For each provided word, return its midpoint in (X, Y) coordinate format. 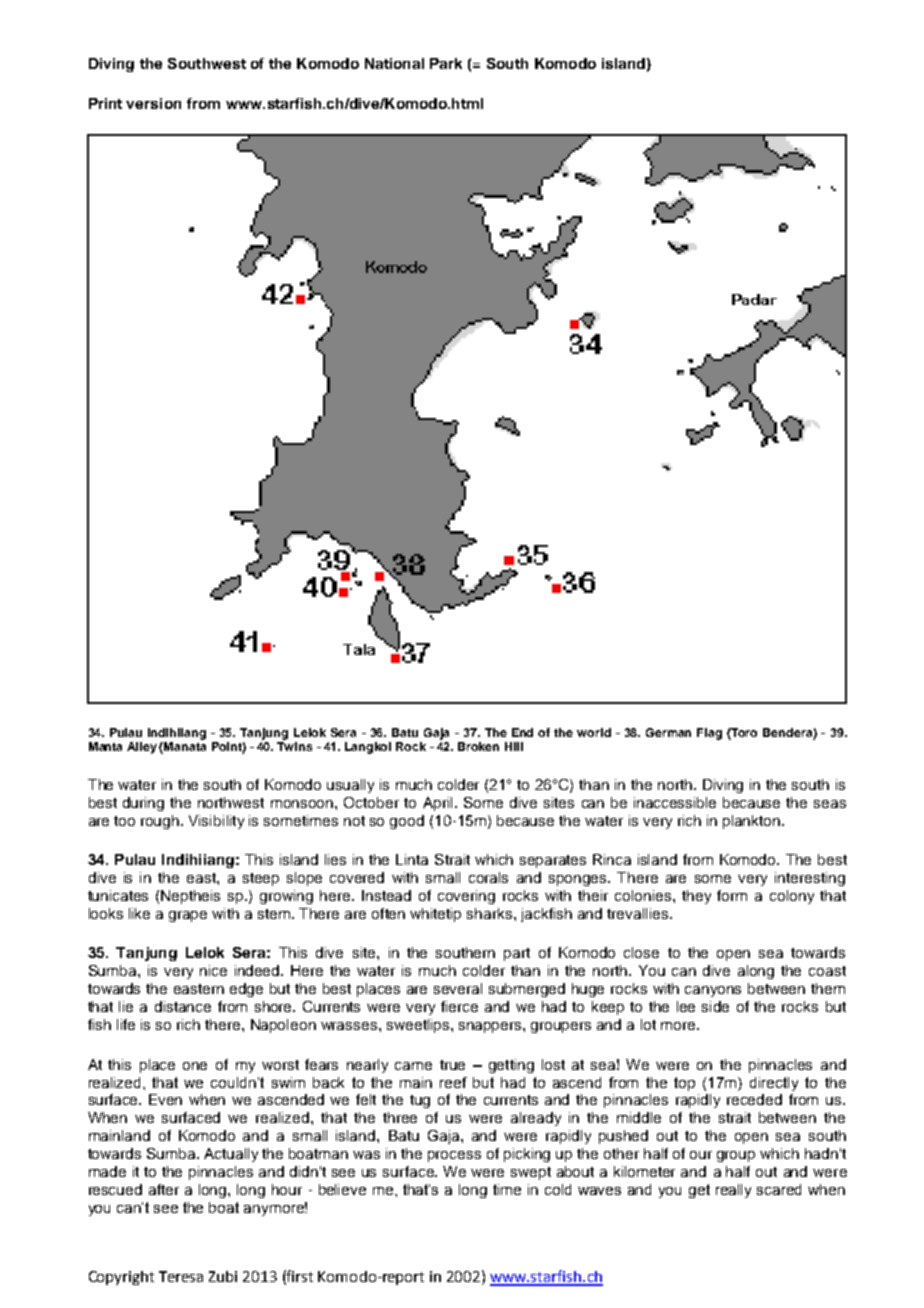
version (153, 103)
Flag (709, 734)
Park (446, 63)
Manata (185, 745)
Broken (478, 746)
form (732, 895)
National (394, 63)
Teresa (181, 1276)
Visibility (216, 822)
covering (466, 897)
